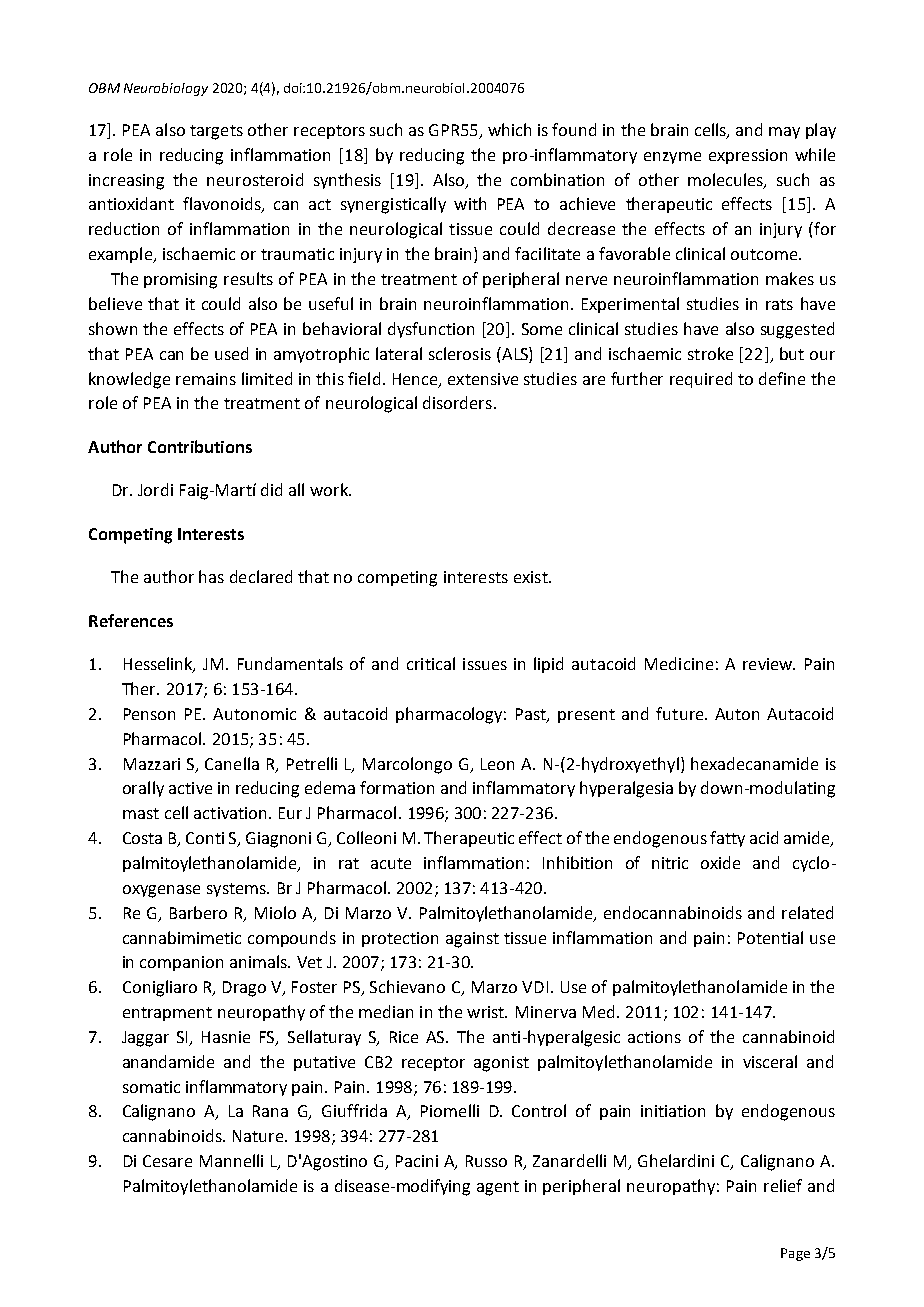  Describe the element at coordinates (155, 489) in the page. I see `Jordi` at that location.
